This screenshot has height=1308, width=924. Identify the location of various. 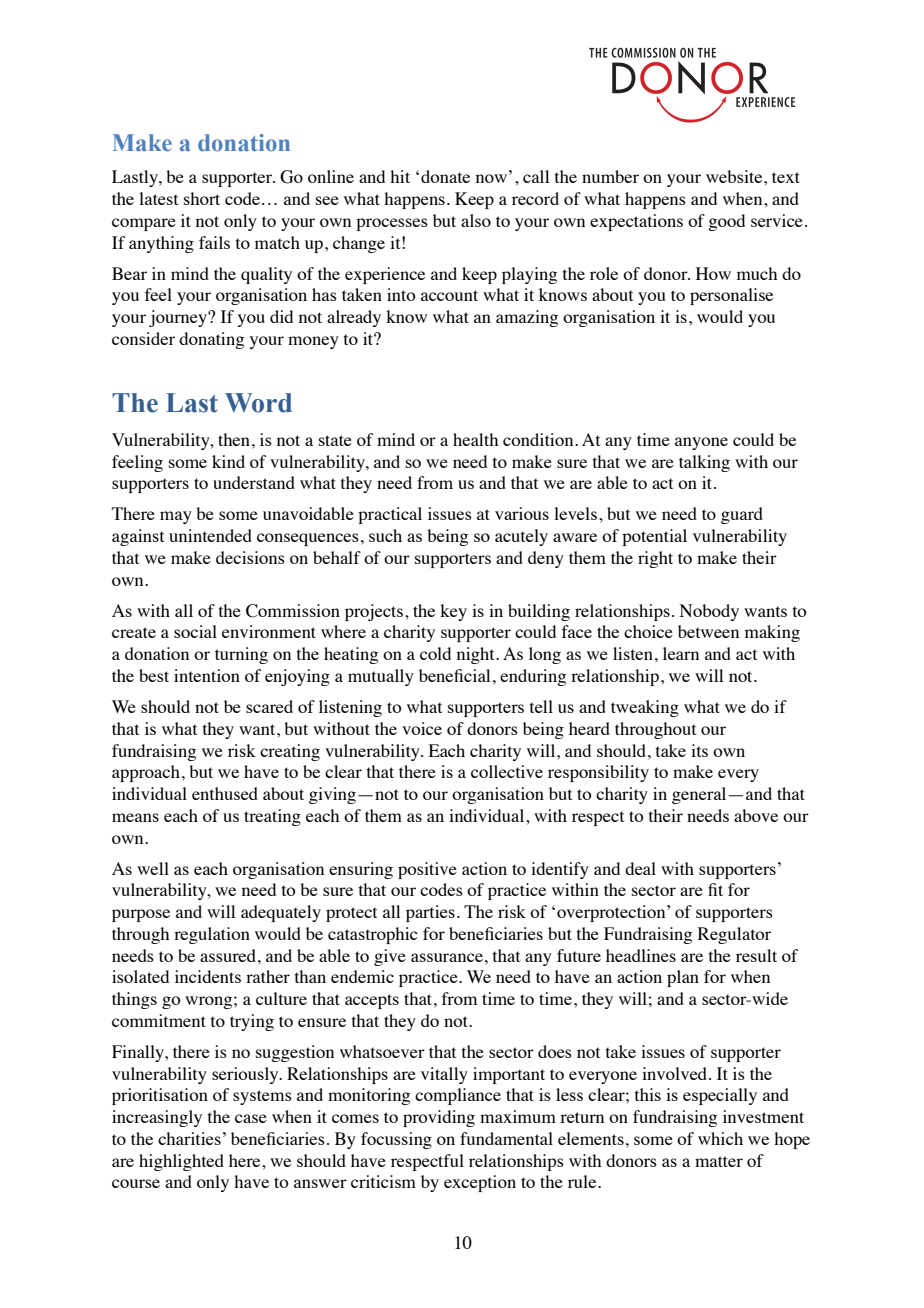
(522, 513).
